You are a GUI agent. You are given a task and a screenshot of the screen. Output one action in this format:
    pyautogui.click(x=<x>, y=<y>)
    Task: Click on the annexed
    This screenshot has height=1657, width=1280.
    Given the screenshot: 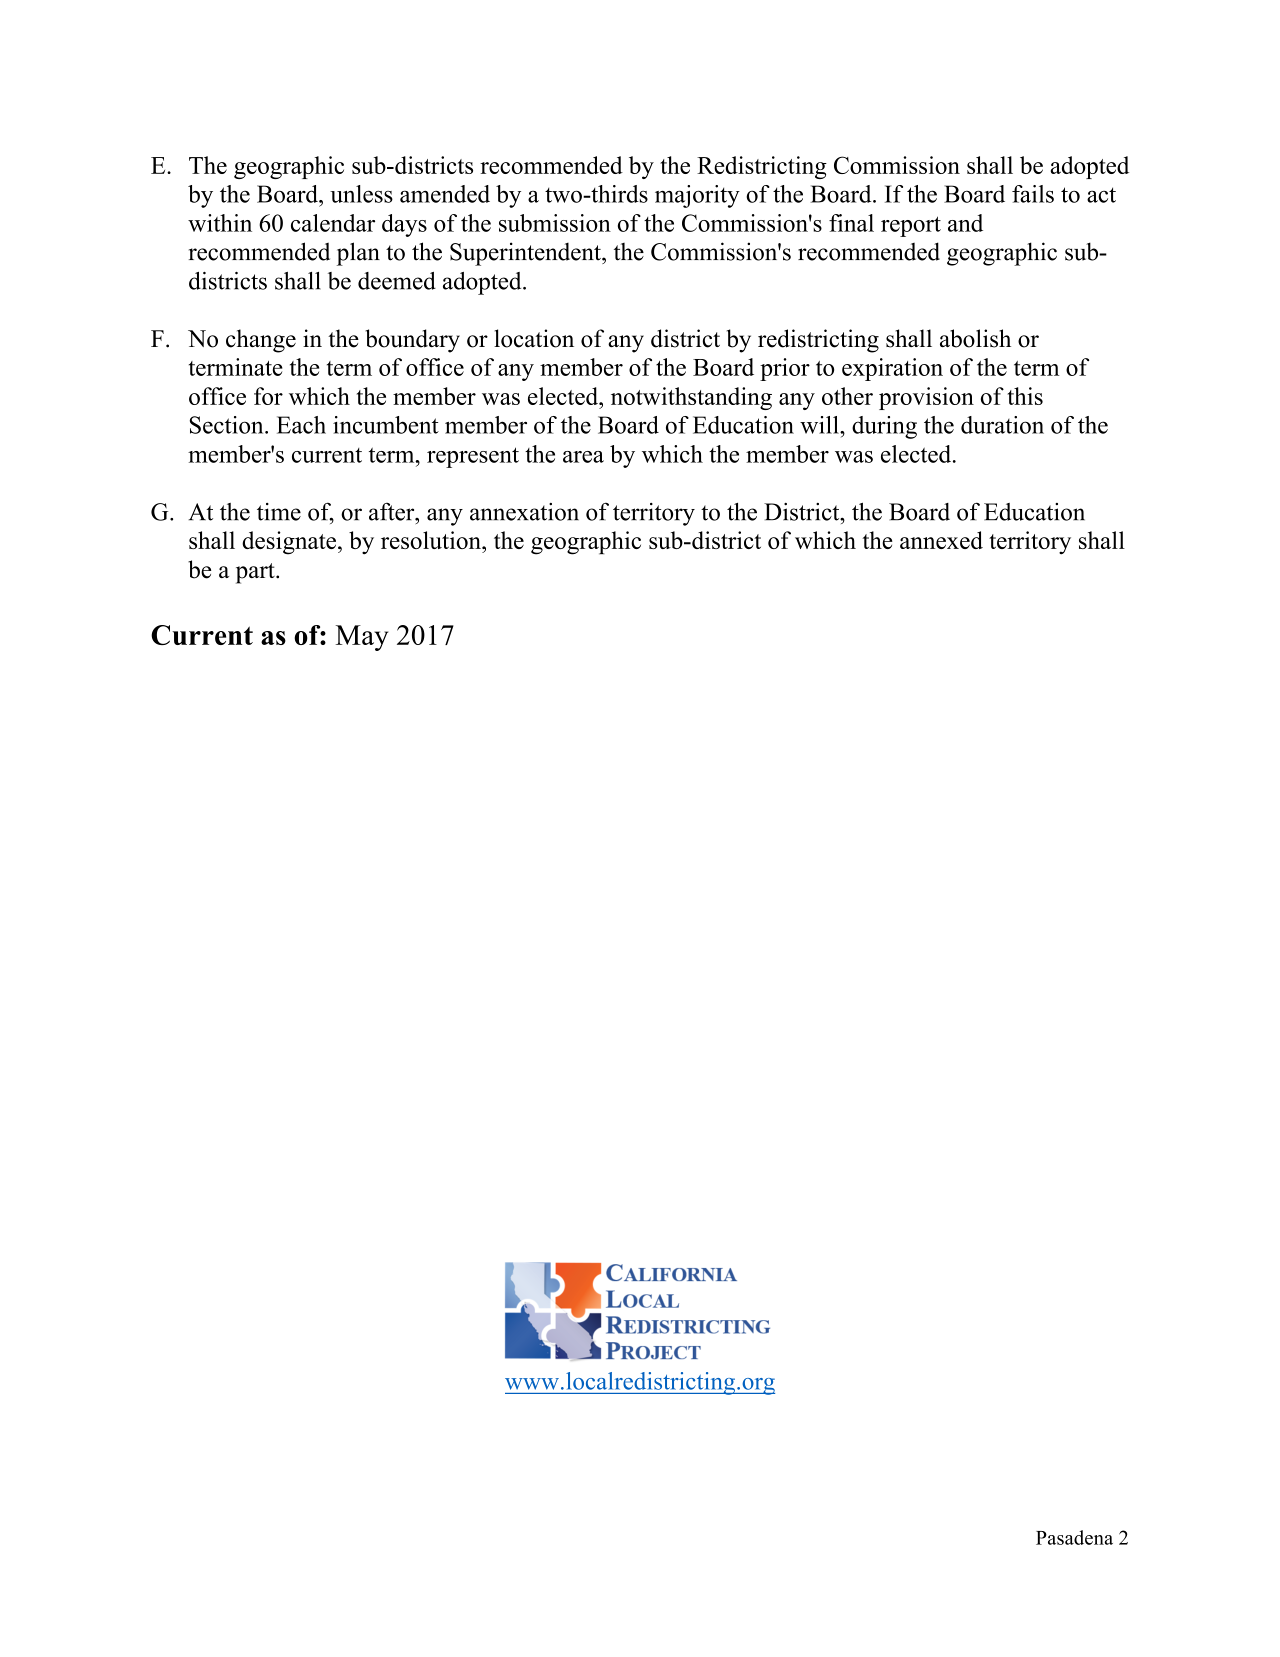 What is the action you would take?
    pyautogui.click(x=941, y=540)
